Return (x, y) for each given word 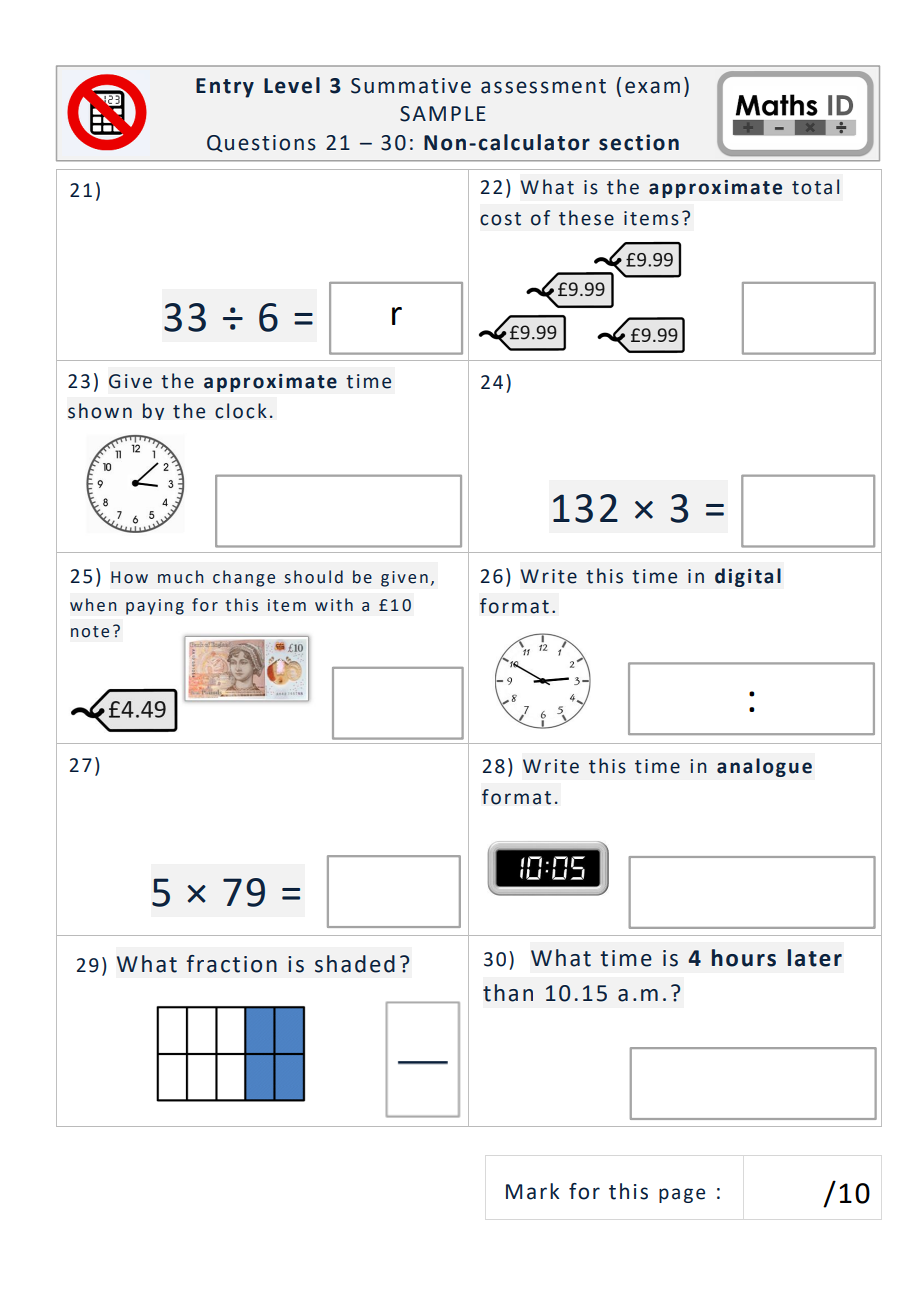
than (508, 993)
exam (652, 87)
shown (100, 411)
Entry (225, 88)
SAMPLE (443, 114)
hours (744, 958)
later (815, 958)
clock (241, 411)
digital (748, 577)
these (586, 218)
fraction (232, 964)
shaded (355, 964)
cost (500, 219)
